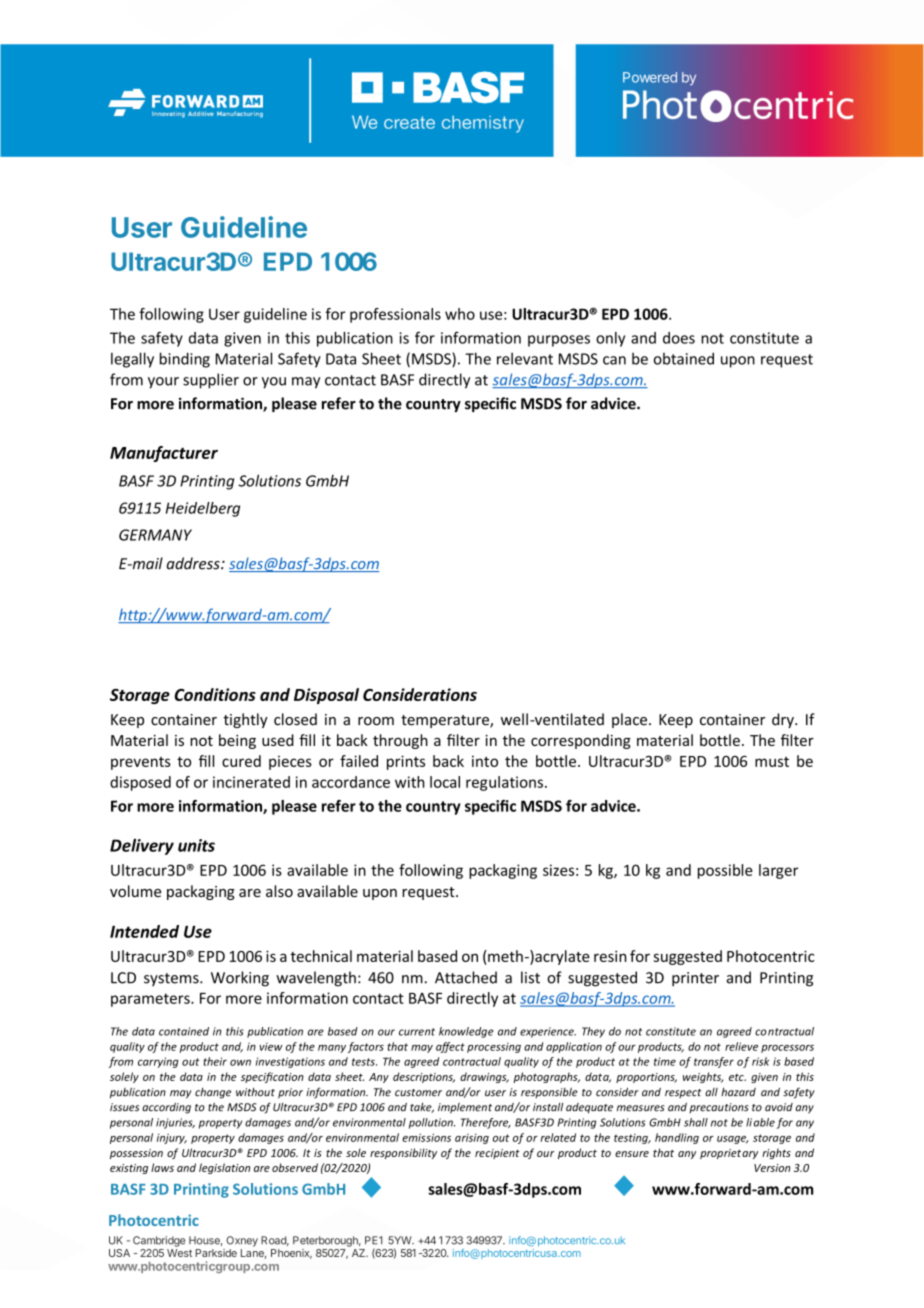  I want to click on Attached, so click(466, 977).
